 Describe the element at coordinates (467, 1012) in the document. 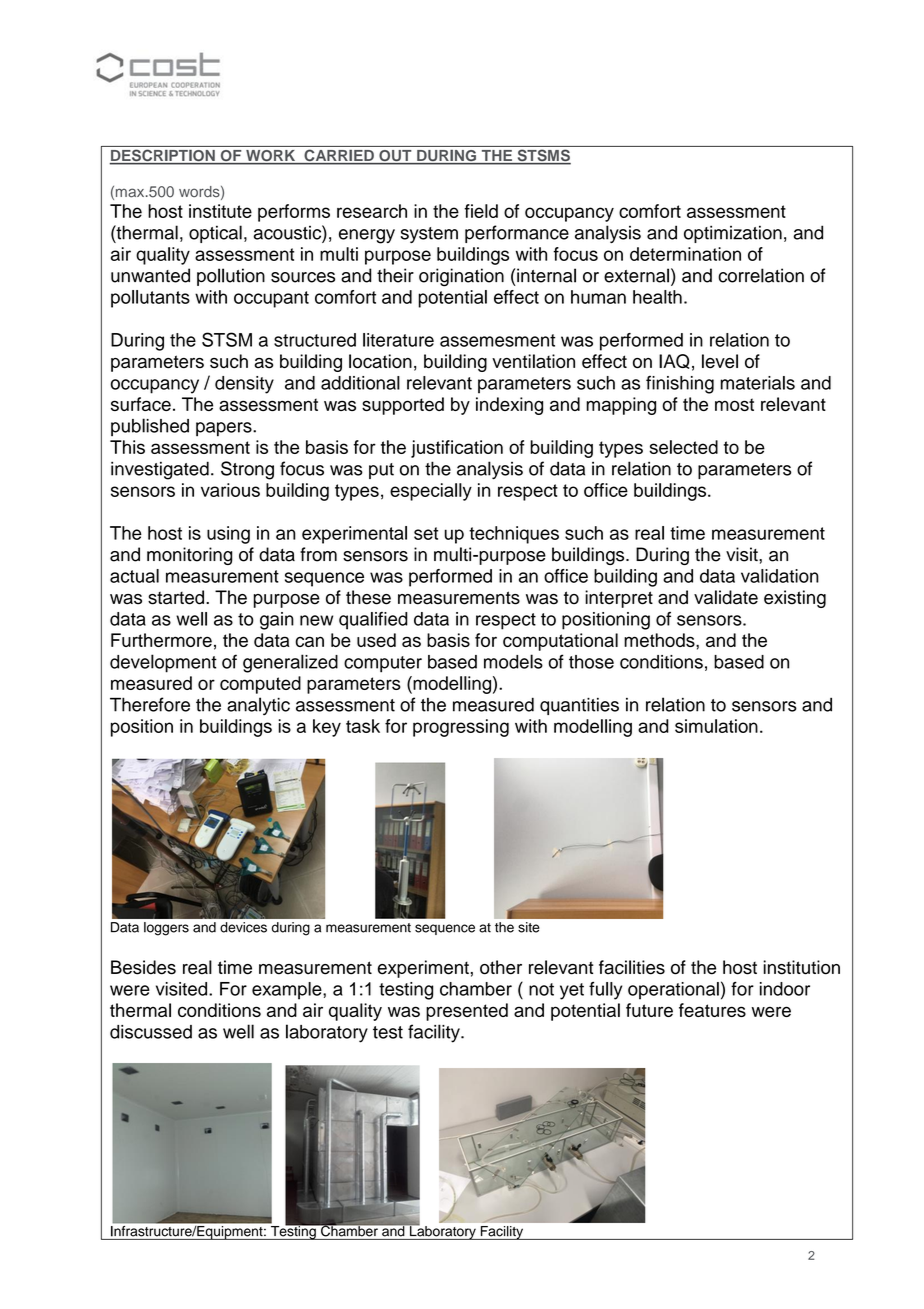

I see `presented` at that location.
